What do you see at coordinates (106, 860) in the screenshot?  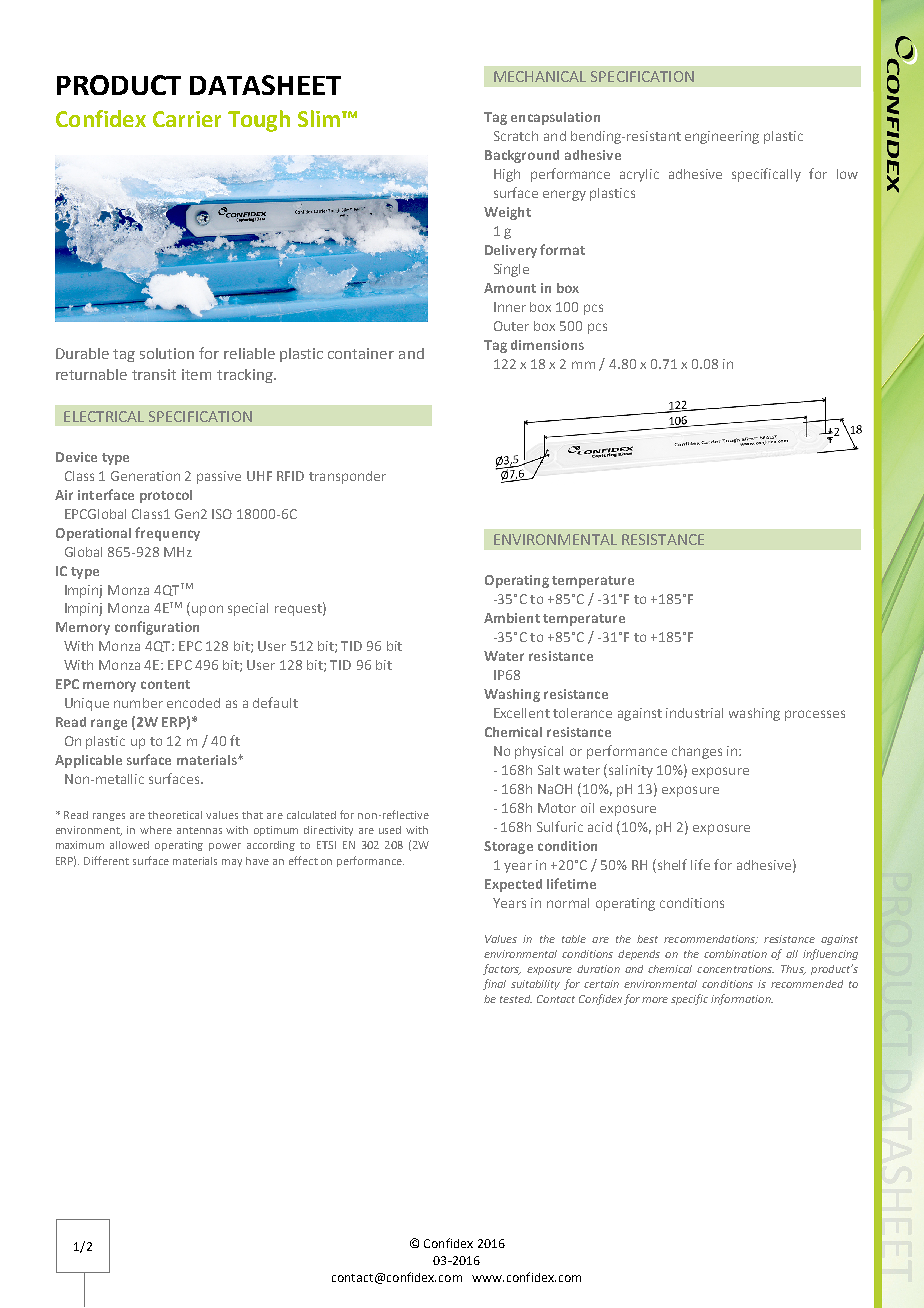 I see `Different` at bounding box center [106, 860].
